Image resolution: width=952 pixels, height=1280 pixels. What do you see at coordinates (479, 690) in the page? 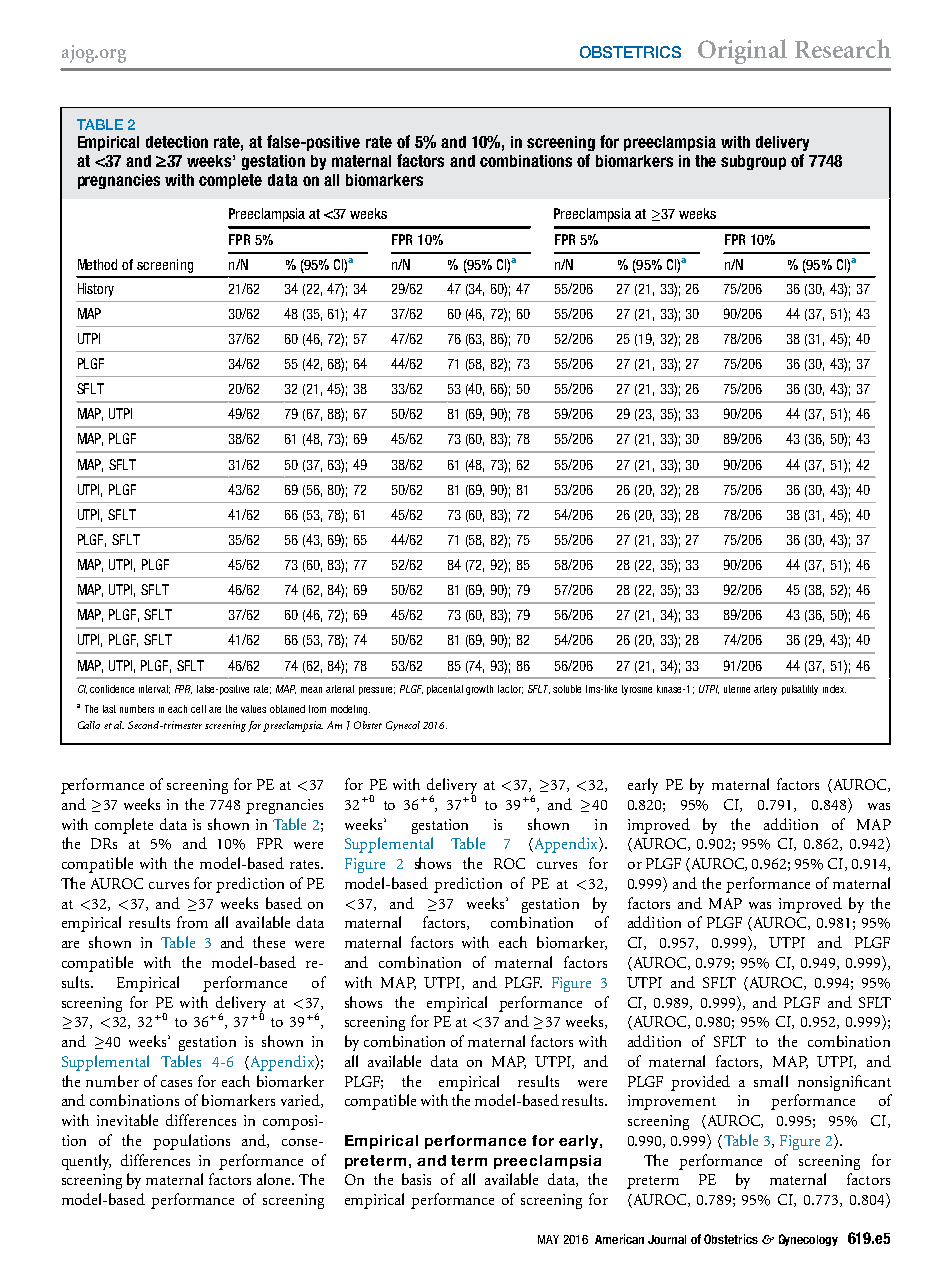
I see `growth` at bounding box center [479, 690].
